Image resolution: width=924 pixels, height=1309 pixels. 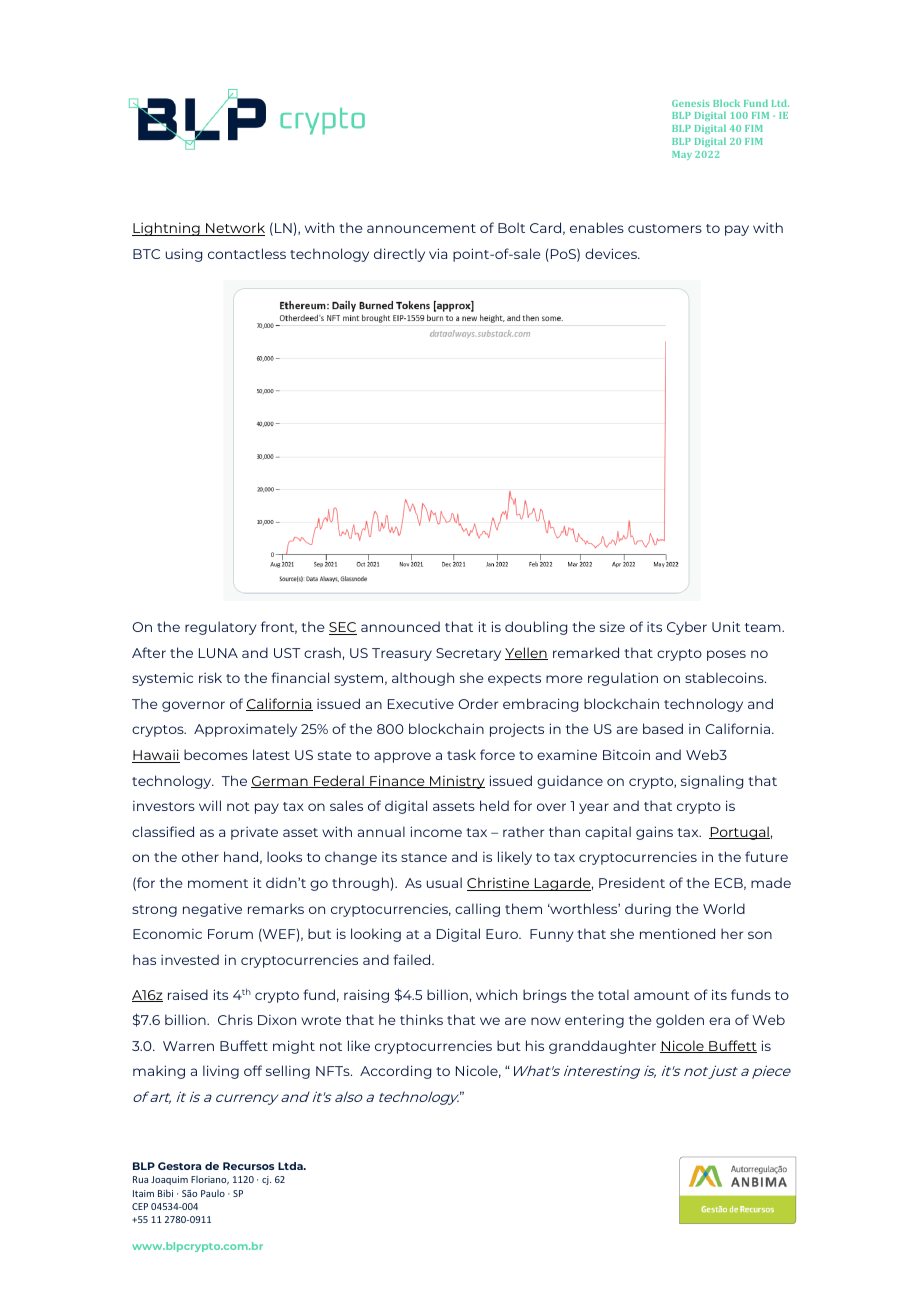 I want to click on announcement, so click(x=421, y=228).
